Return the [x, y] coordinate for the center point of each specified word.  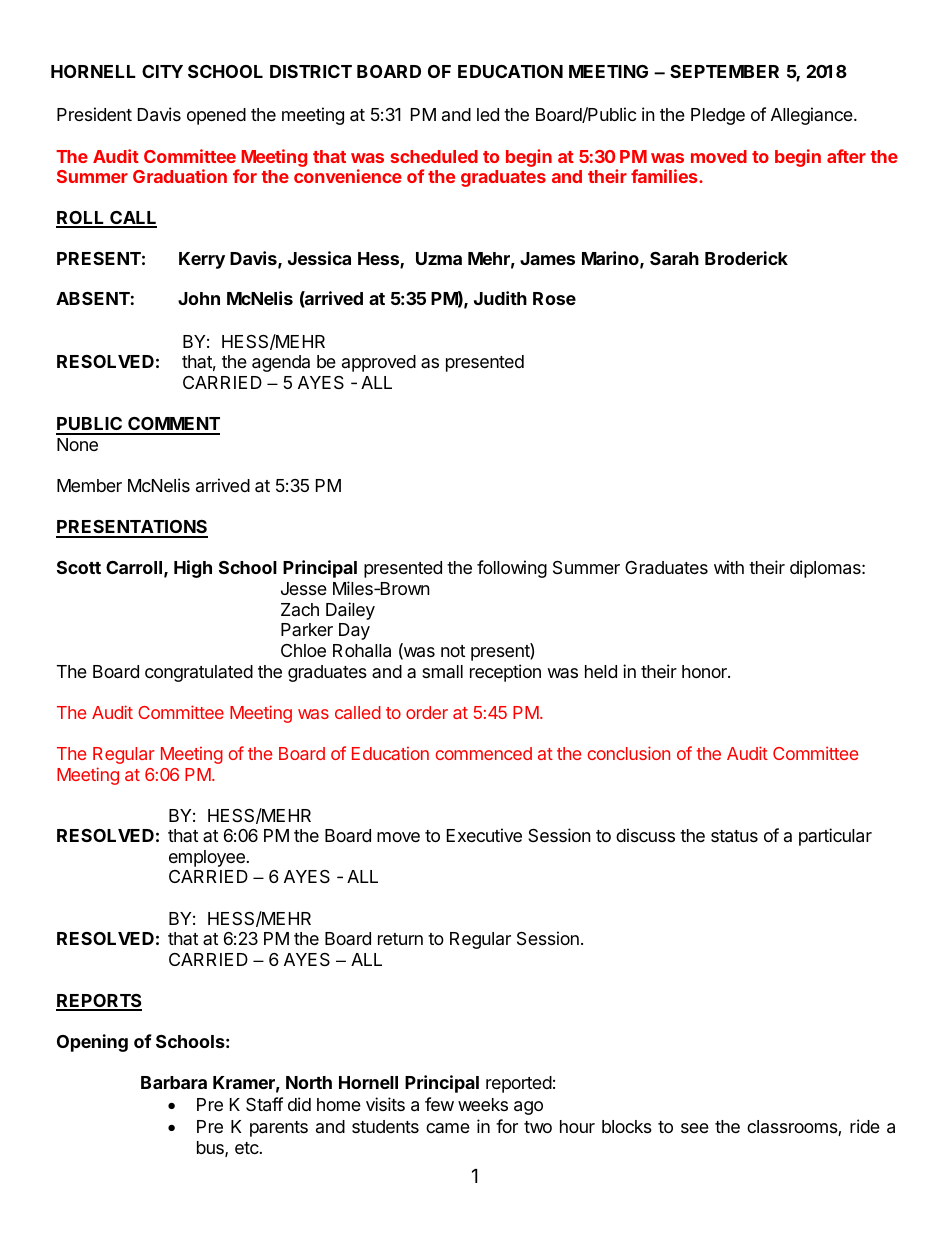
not [453, 651]
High [193, 569]
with [729, 567]
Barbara [174, 1082]
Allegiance [813, 116]
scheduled [434, 156]
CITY [162, 71]
